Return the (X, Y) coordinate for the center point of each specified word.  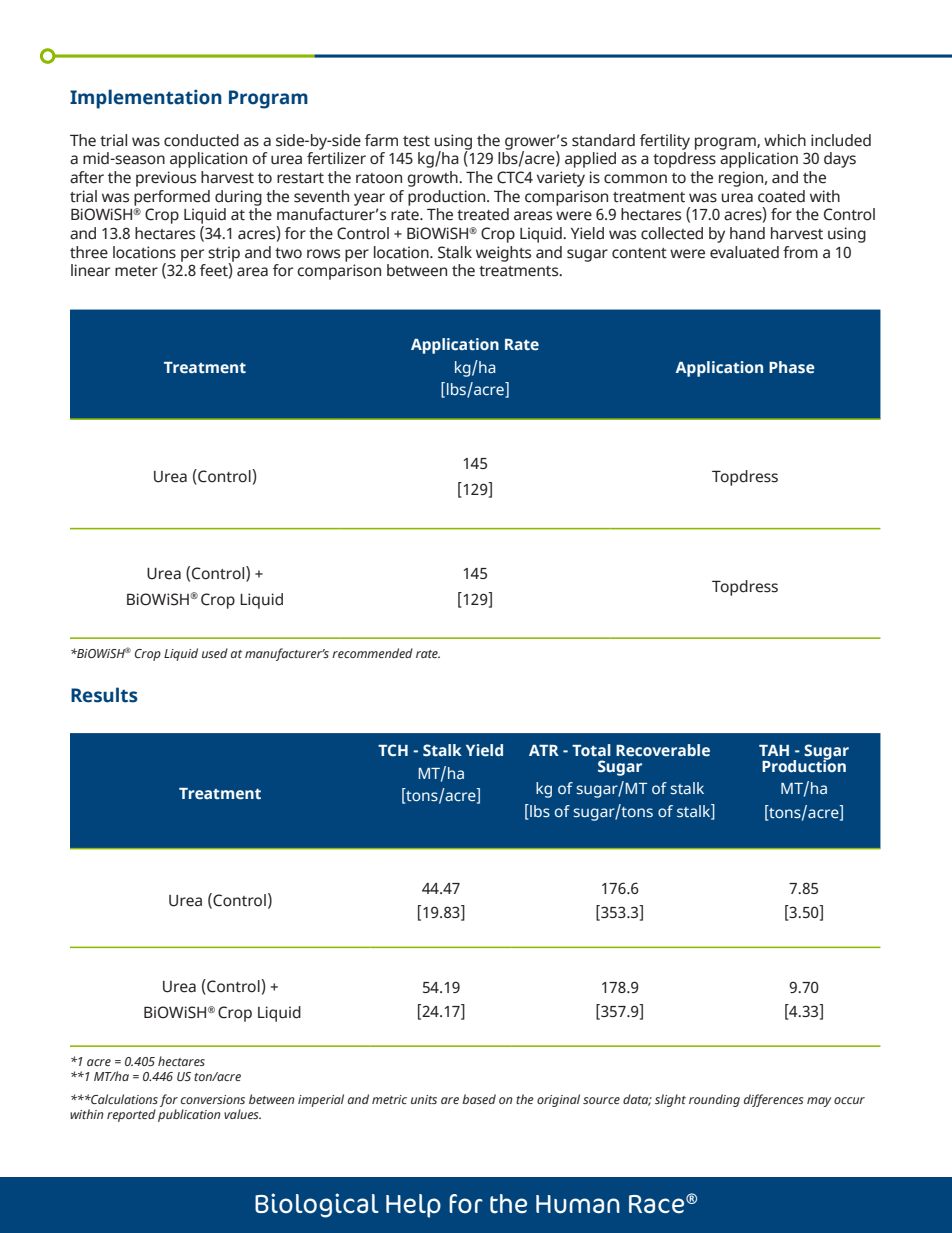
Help (413, 1206)
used (215, 653)
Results (104, 695)
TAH (774, 750)
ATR (544, 750)
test (416, 141)
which (785, 140)
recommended (372, 653)
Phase (792, 367)
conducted (201, 140)
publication (189, 1115)
